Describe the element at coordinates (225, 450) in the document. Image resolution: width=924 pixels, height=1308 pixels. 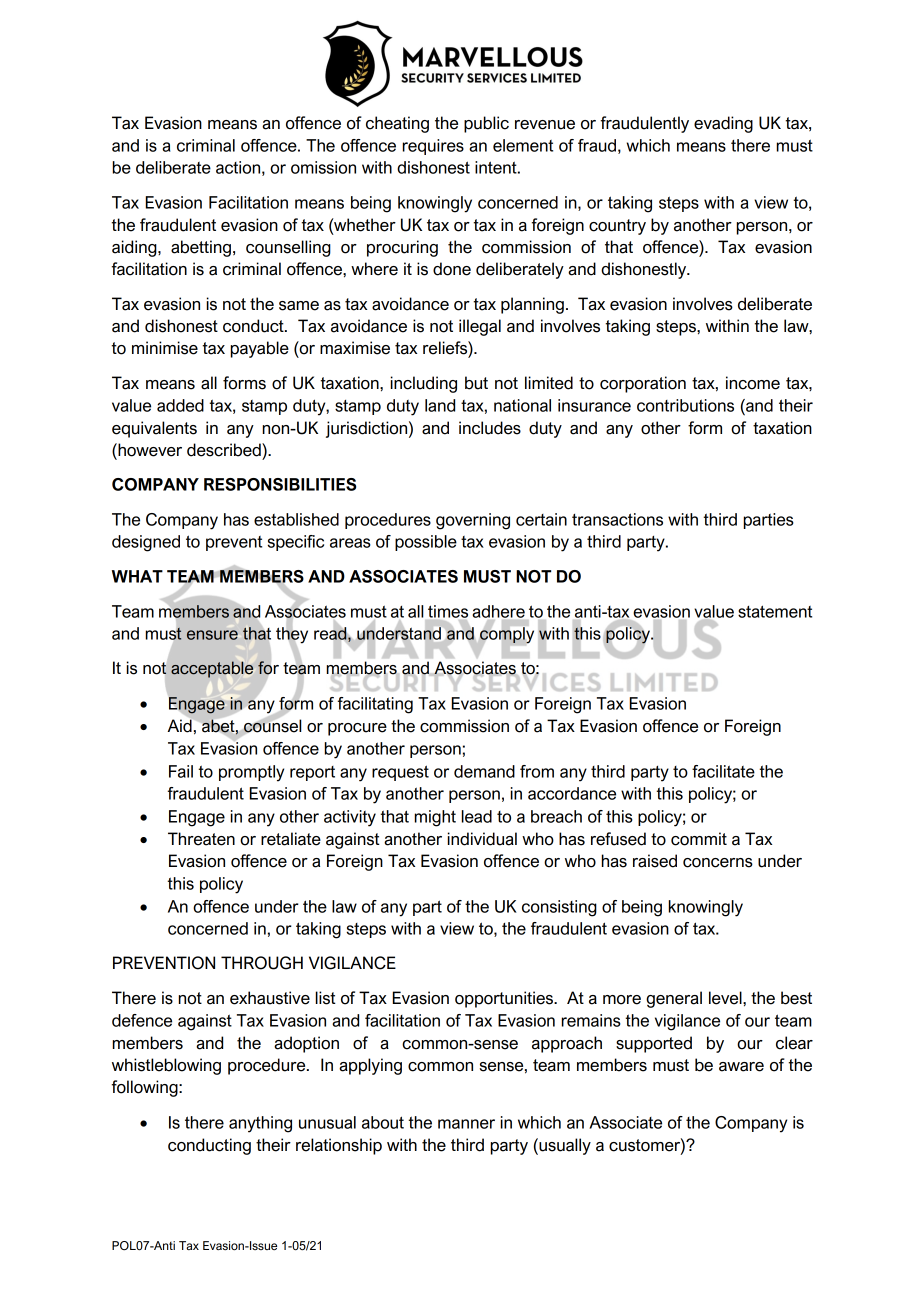
I see `described` at that location.
